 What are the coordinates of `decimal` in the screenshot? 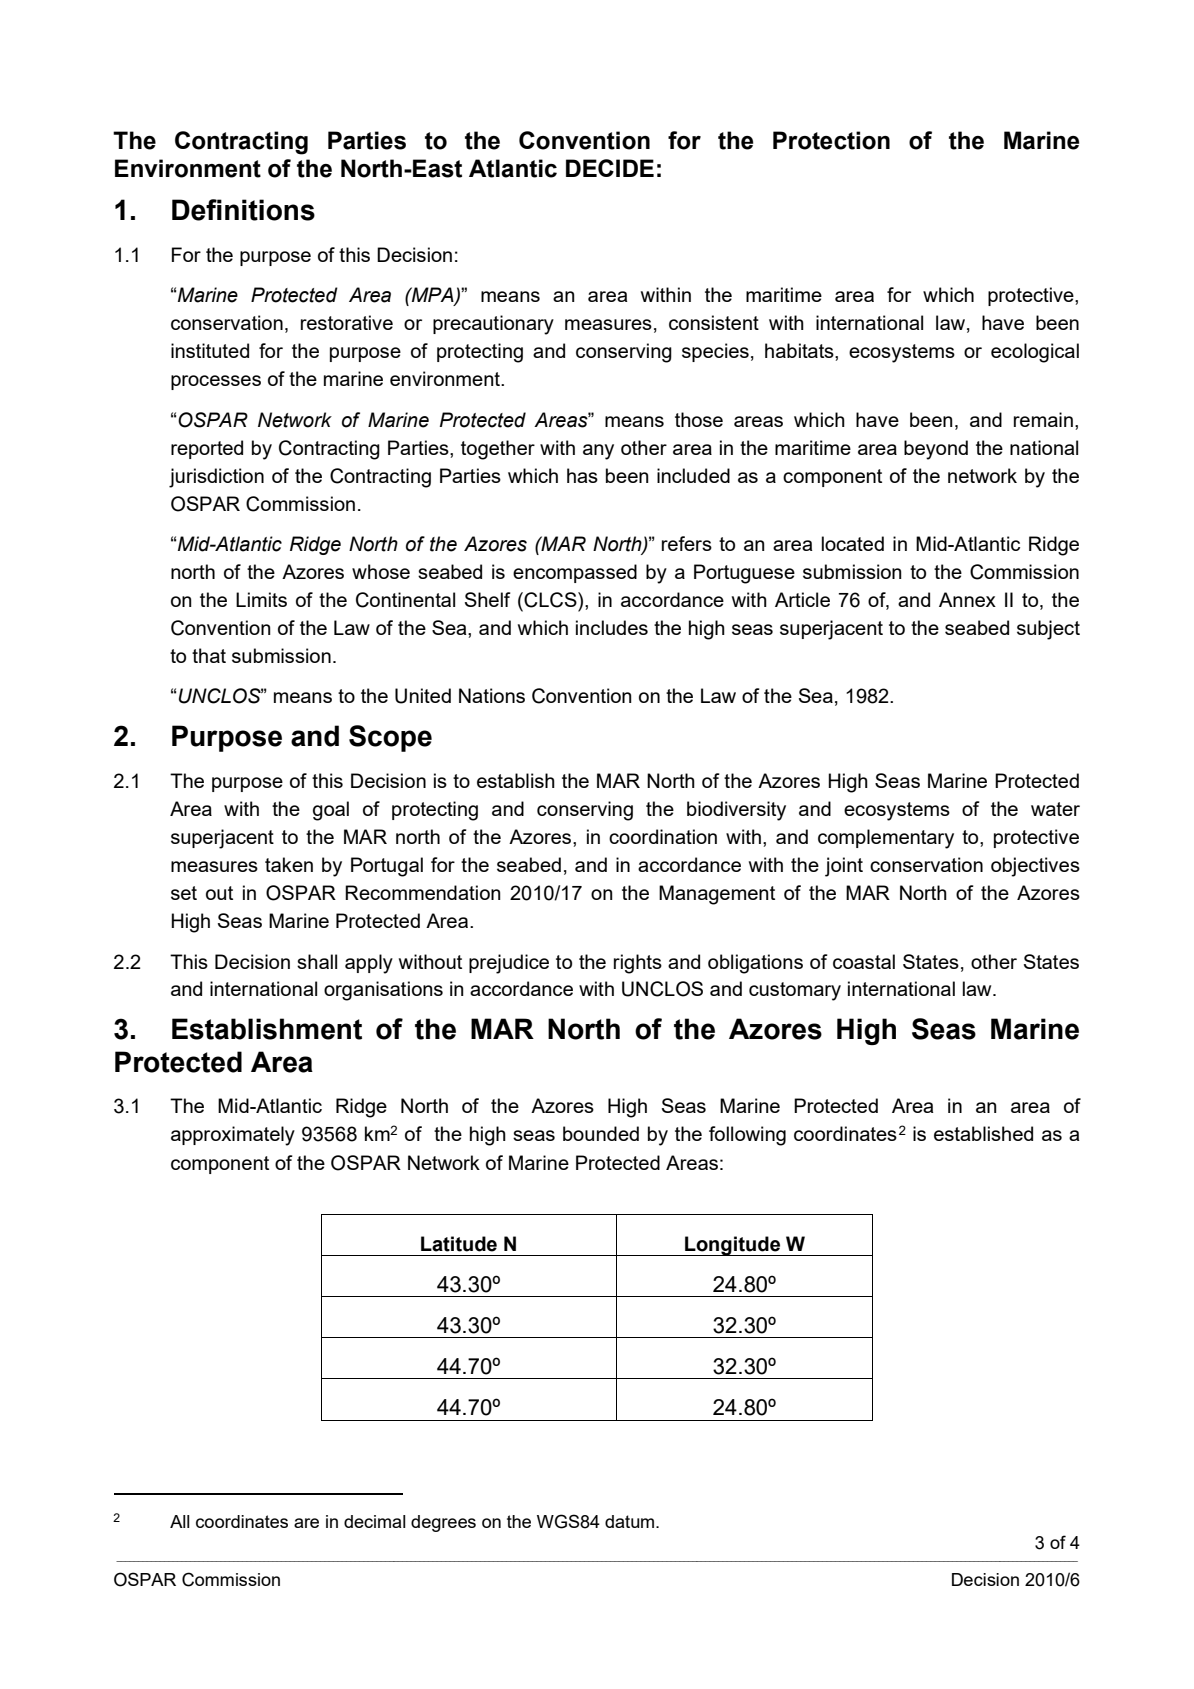 It's located at (375, 1521).
